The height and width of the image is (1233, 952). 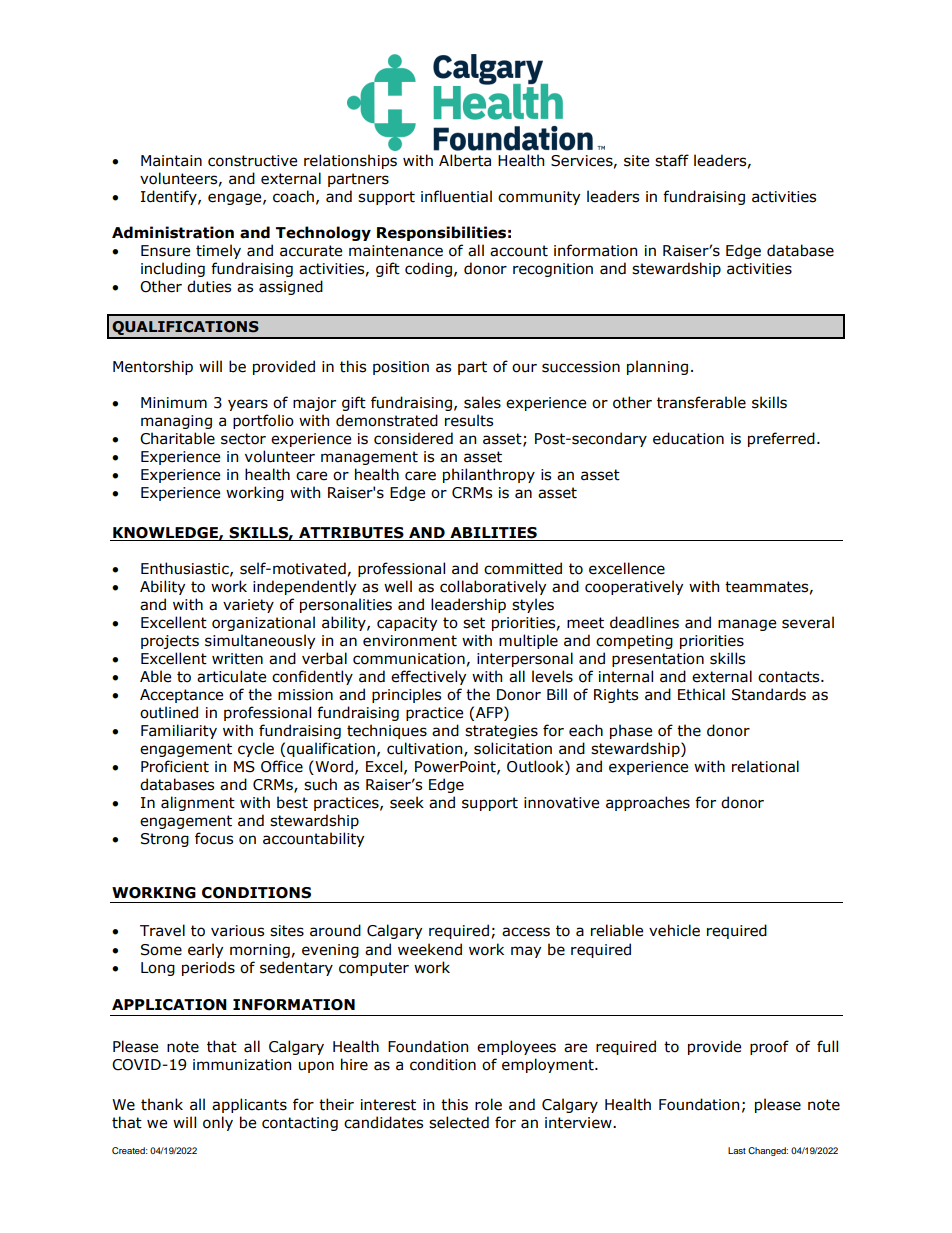 I want to click on contacts, so click(x=790, y=677).
